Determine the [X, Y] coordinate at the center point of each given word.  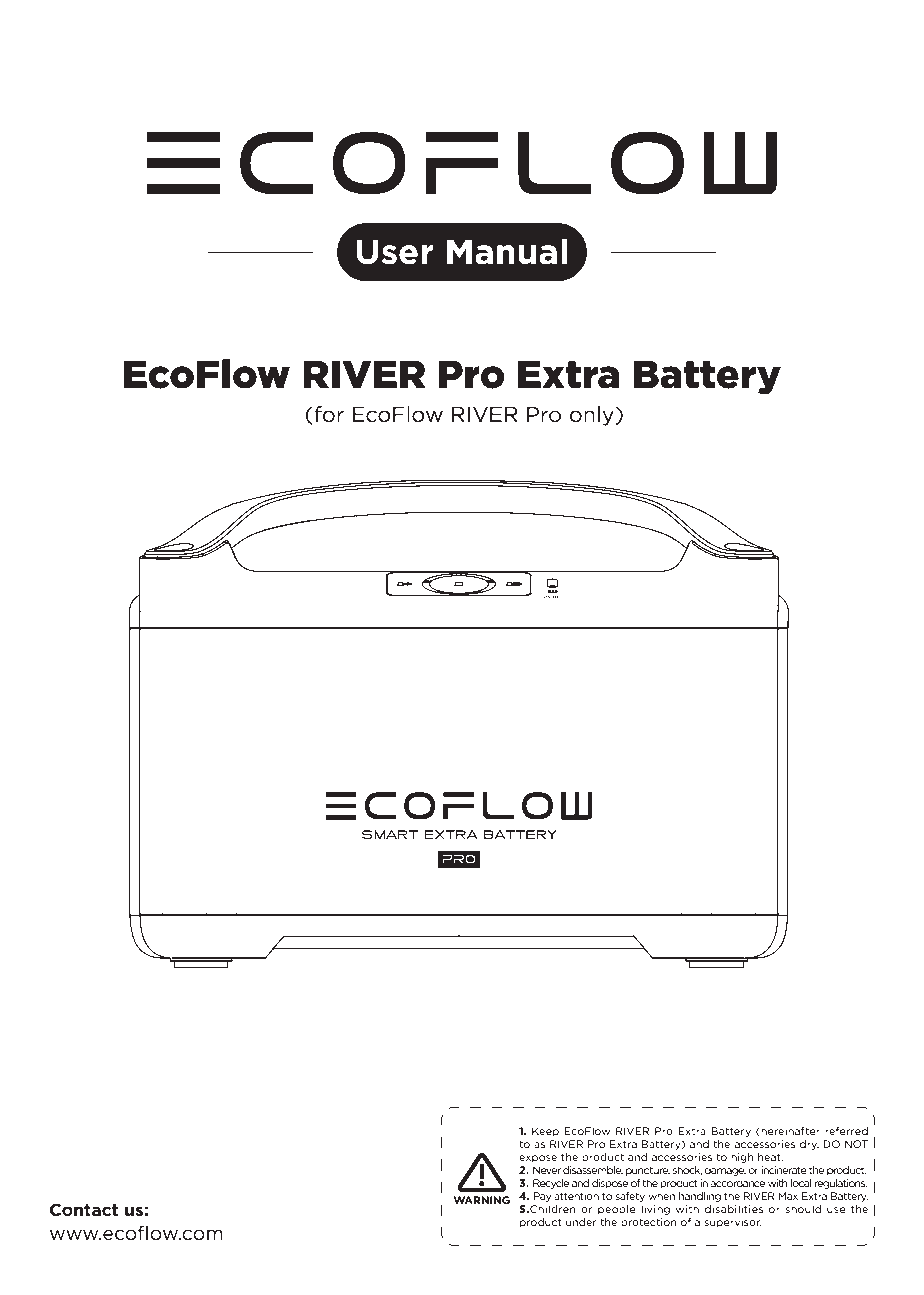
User [394, 252]
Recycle [551, 1184]
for [329, 414]
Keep [545, 1132]
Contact [84, 1209]
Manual [507, 251]
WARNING [482, 1200]
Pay [542, 1197]
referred [846, 1131]
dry [809, 1145]
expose [538, 1159]
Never [547, 1170]
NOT [856, 1144]
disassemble [593, 1170]
